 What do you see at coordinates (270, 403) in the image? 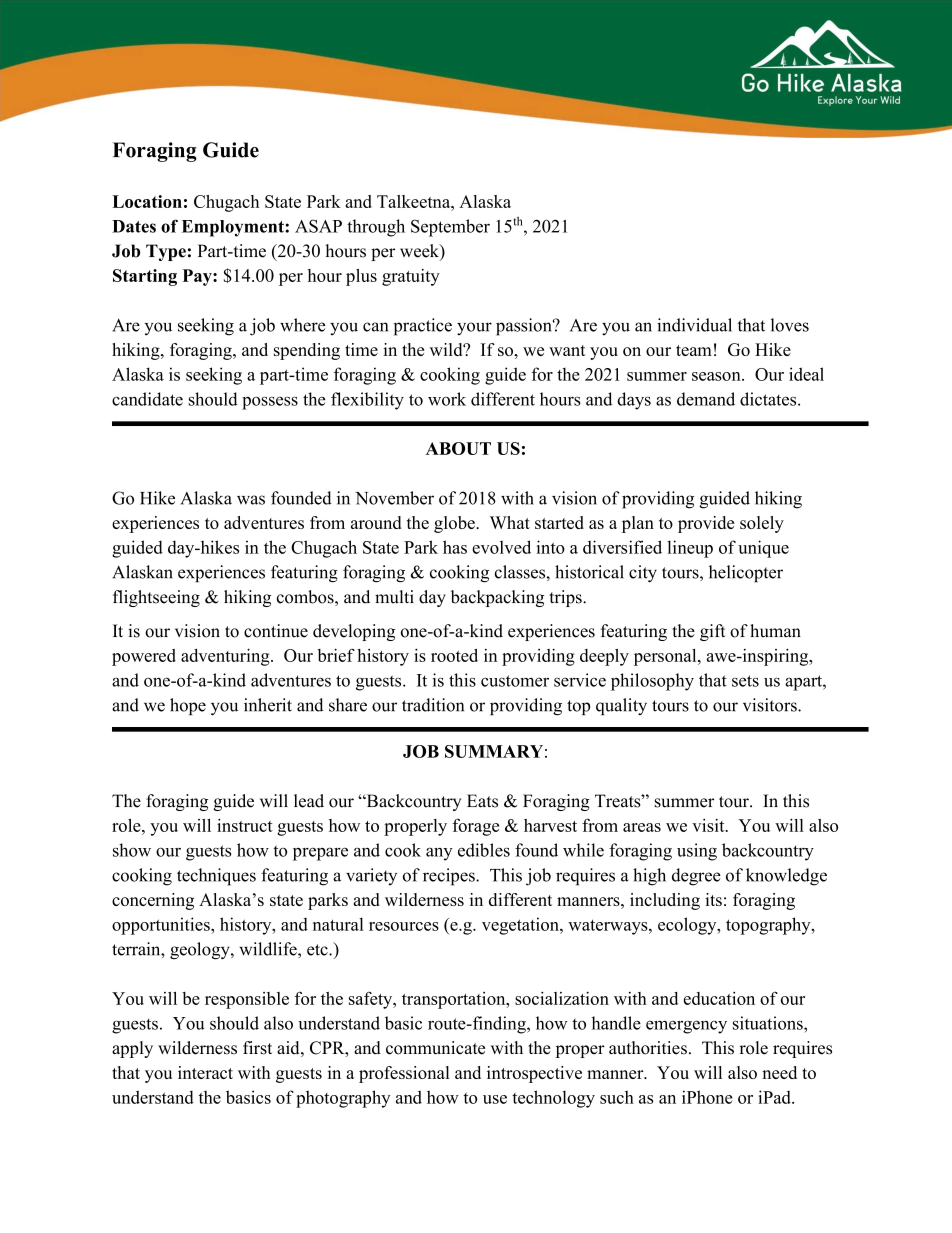
I see `possess` at bounding box center [270, 403].
